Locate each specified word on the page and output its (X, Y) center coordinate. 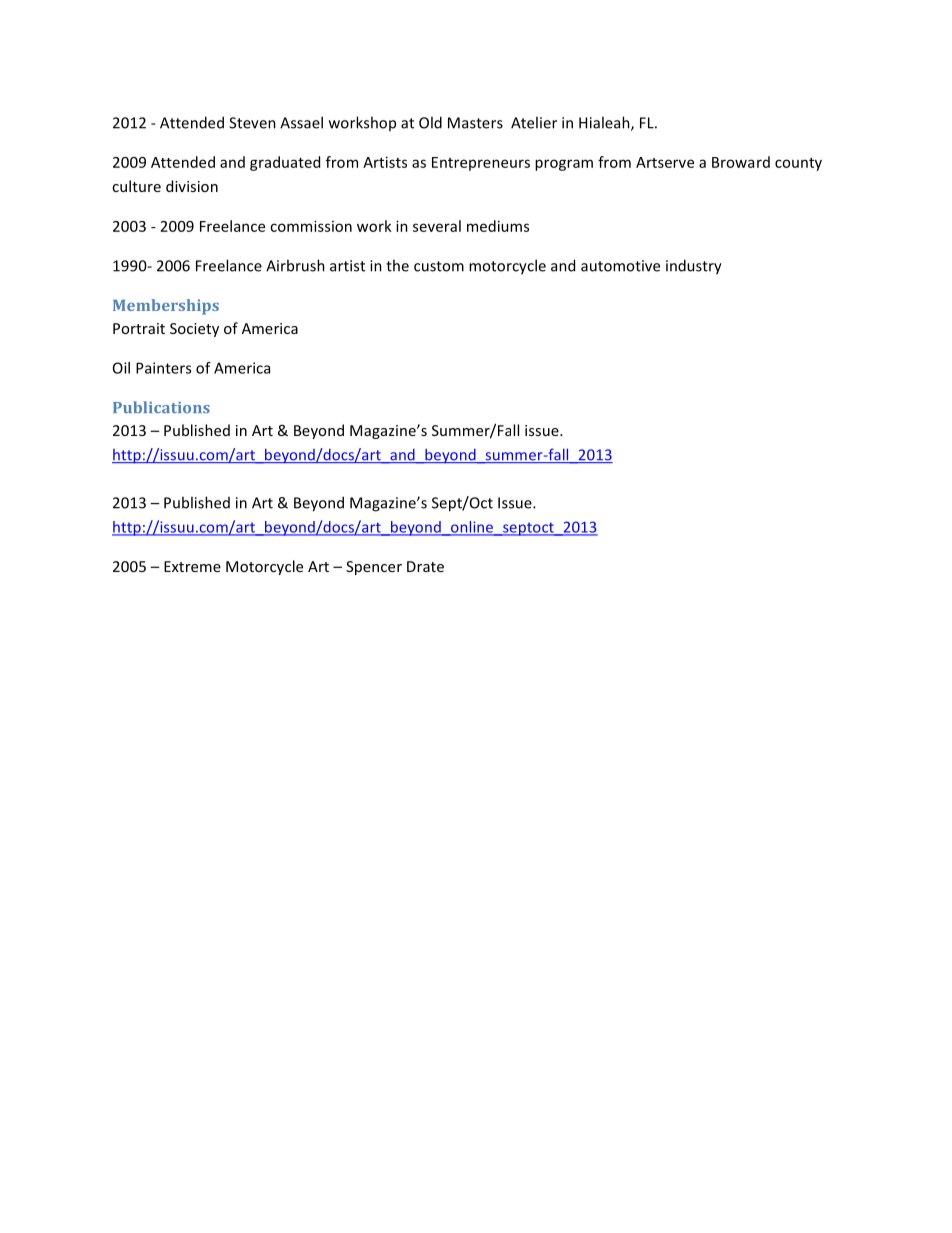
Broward (741, 162)
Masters (475, 123)
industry (694, 267)
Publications (161, 407)
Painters (163, 368)
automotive (620, 266)
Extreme (192, 566)
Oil (121, 368)
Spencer (374, 568)
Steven (252, 123)
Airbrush (295, 265)
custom (439, 266)
